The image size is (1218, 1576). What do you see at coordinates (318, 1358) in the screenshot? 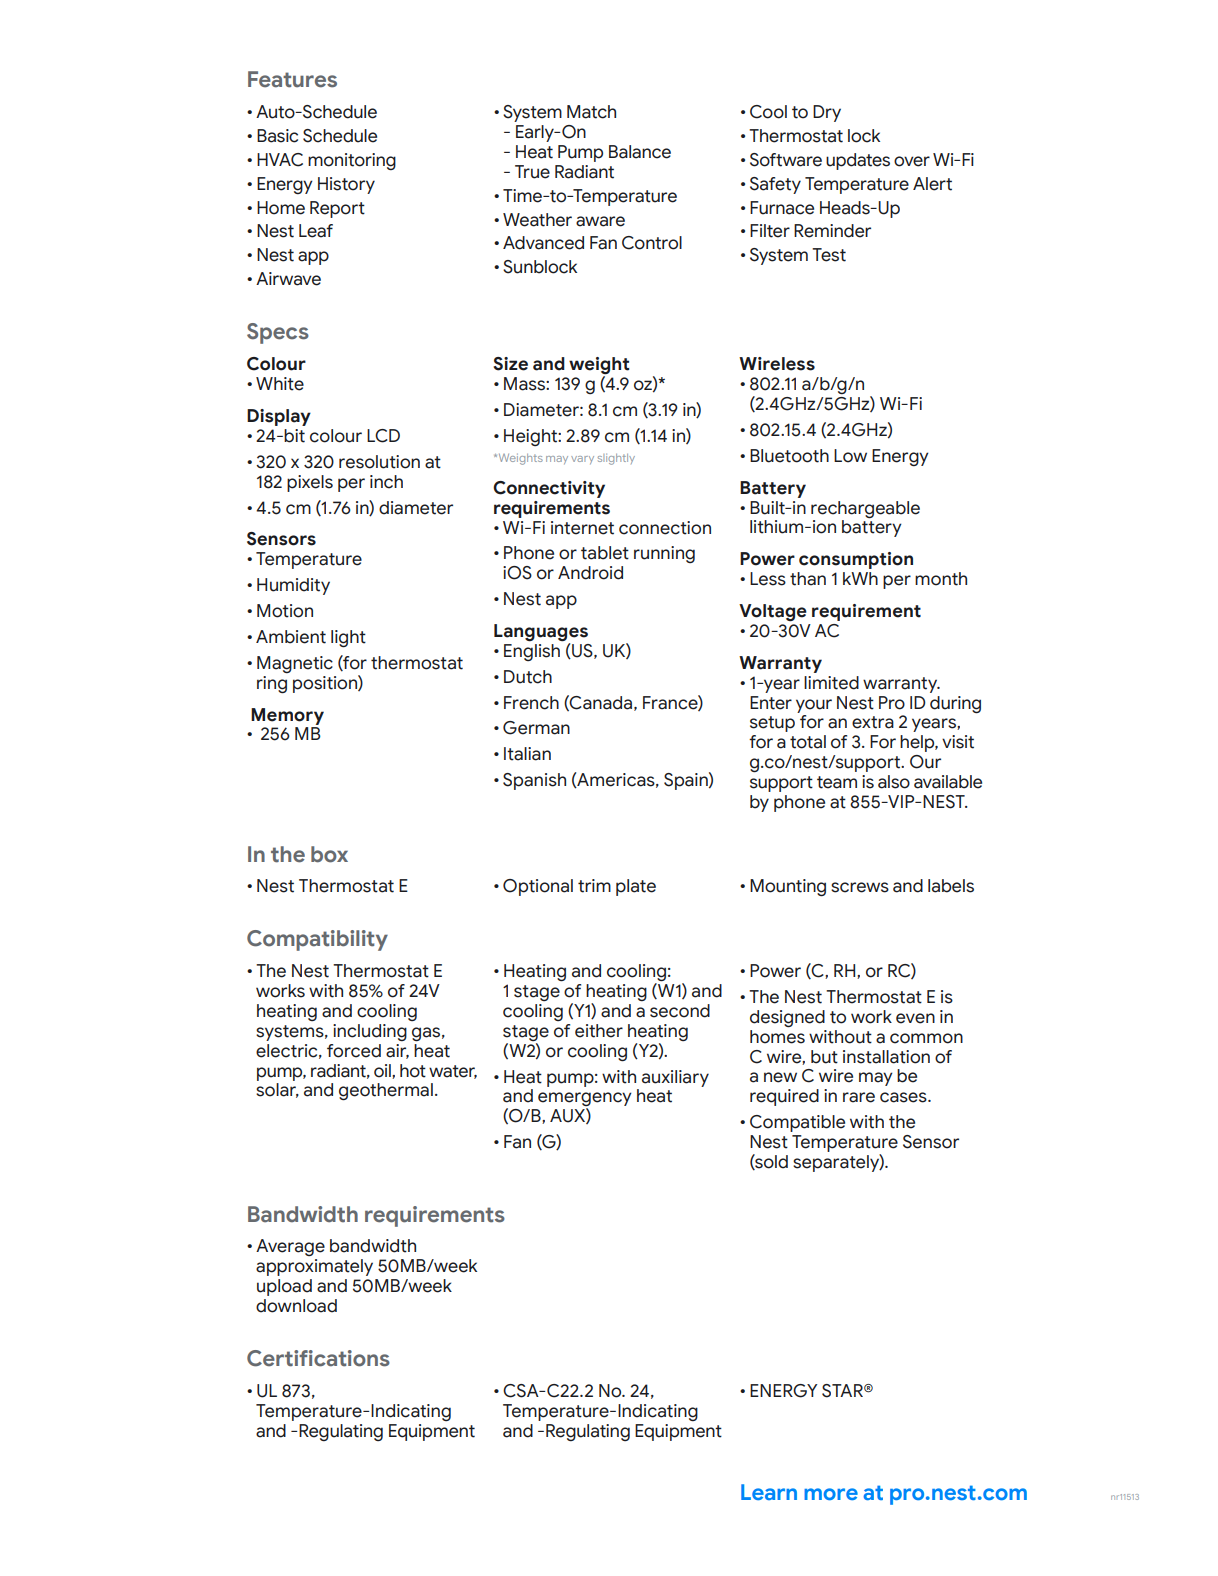
I see `Certifications` at bounding box center [318, 1358].
